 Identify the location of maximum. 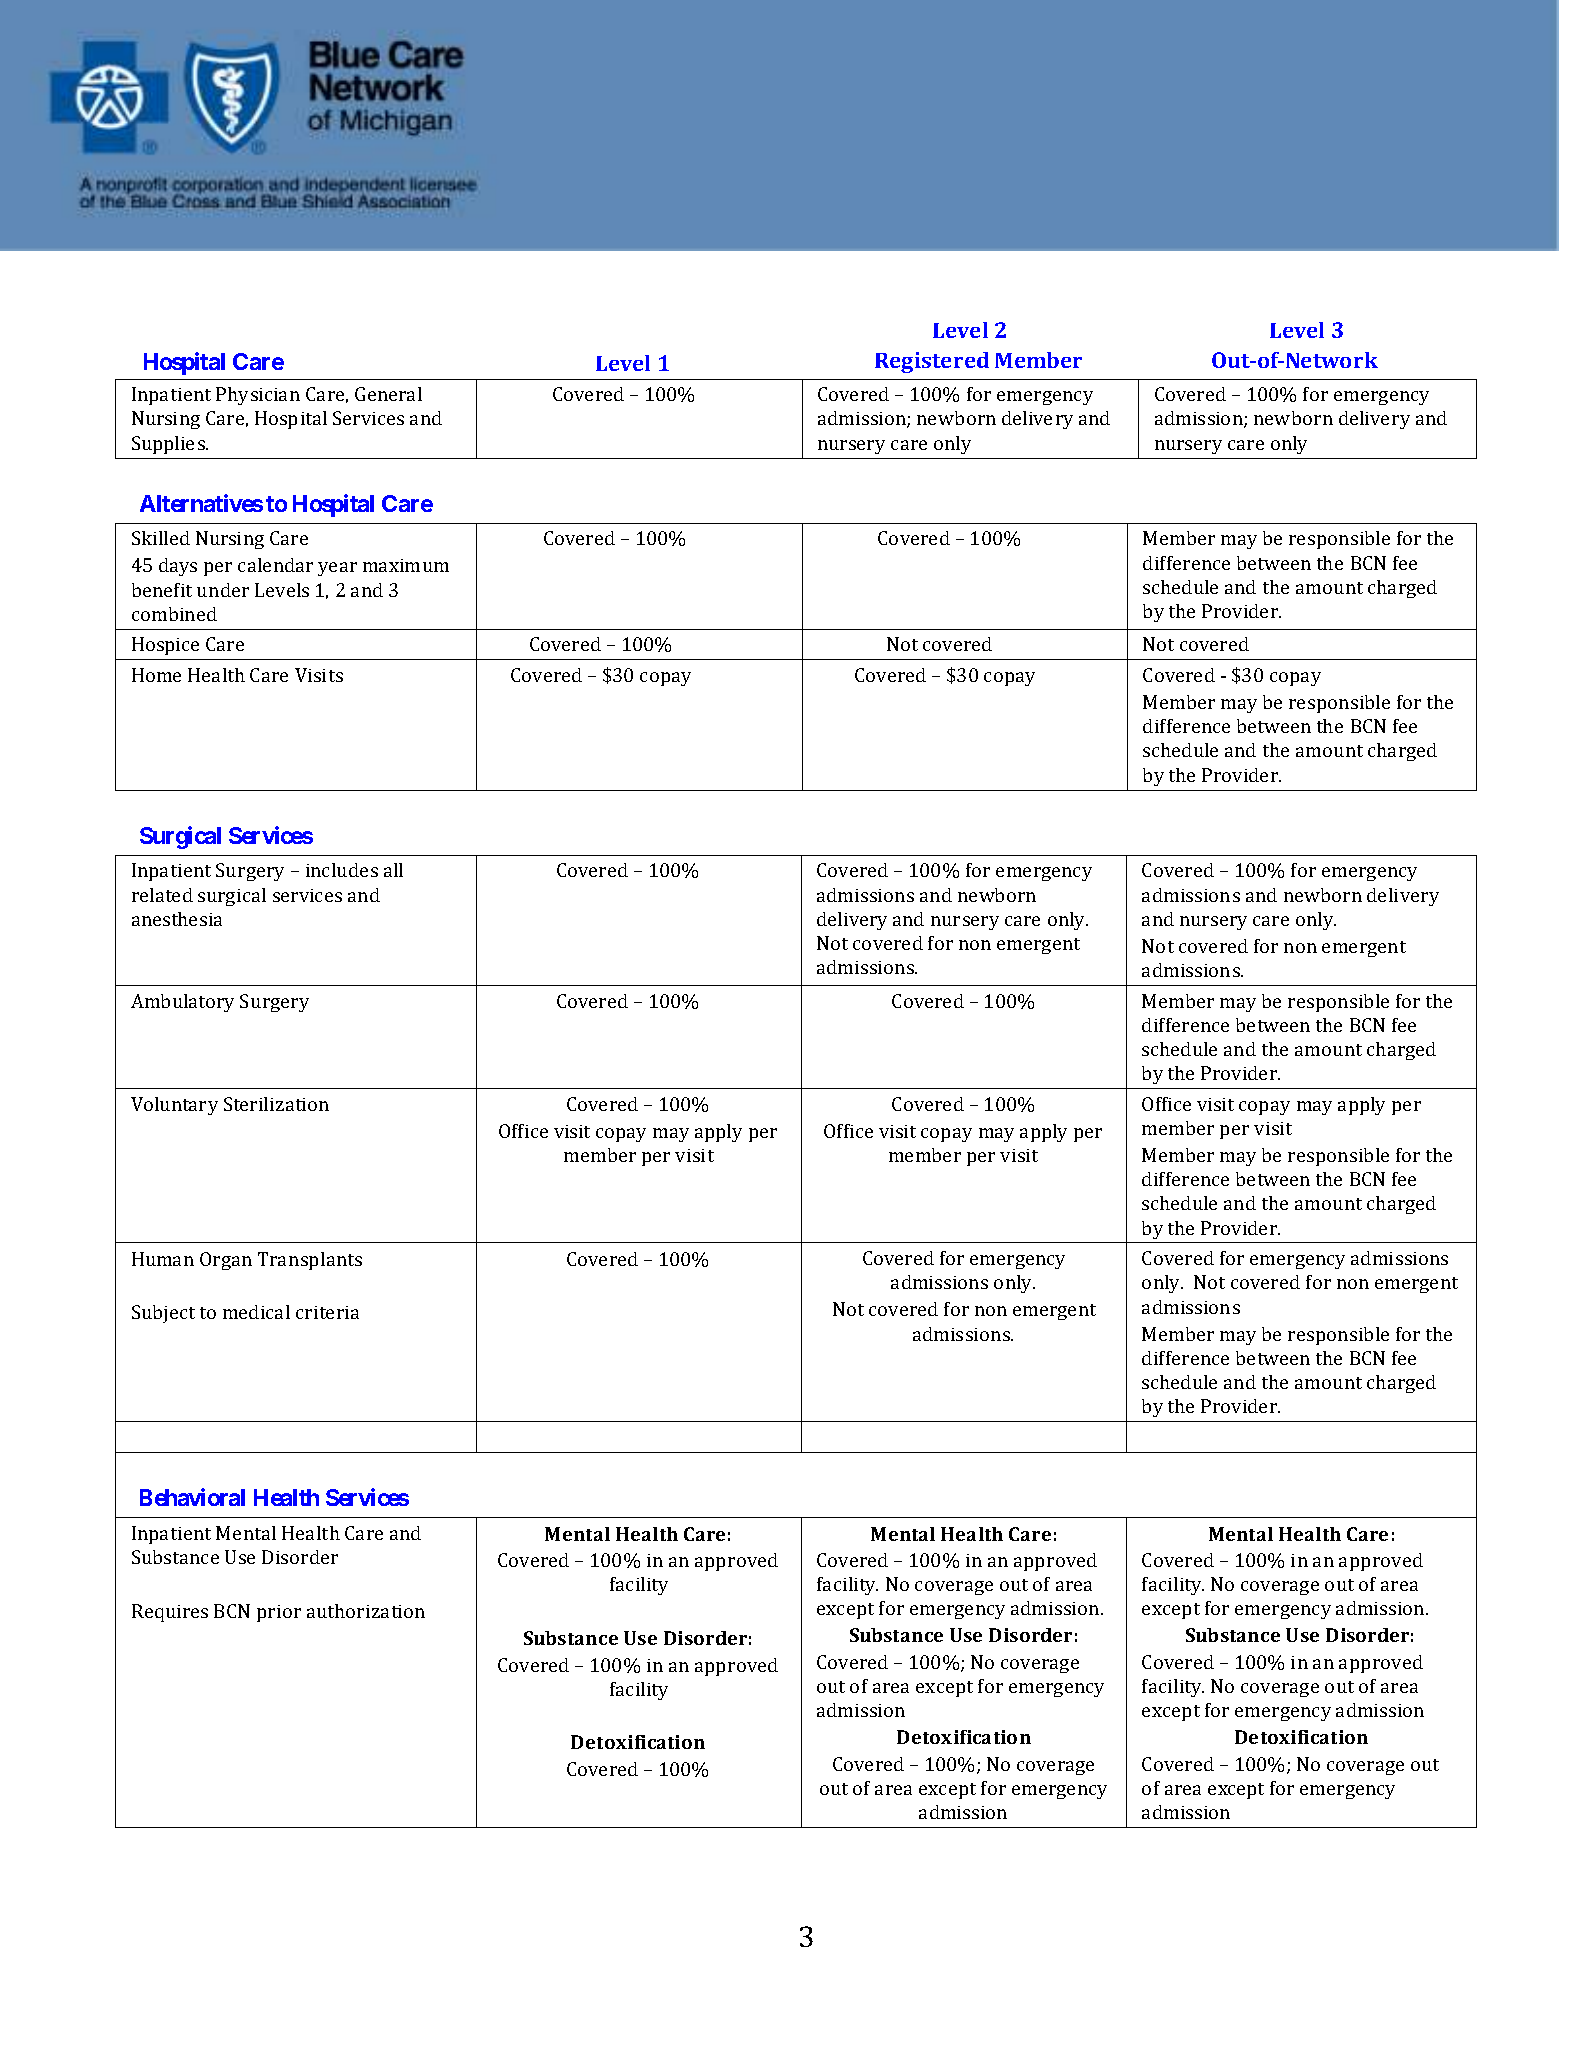
(406, 565).
